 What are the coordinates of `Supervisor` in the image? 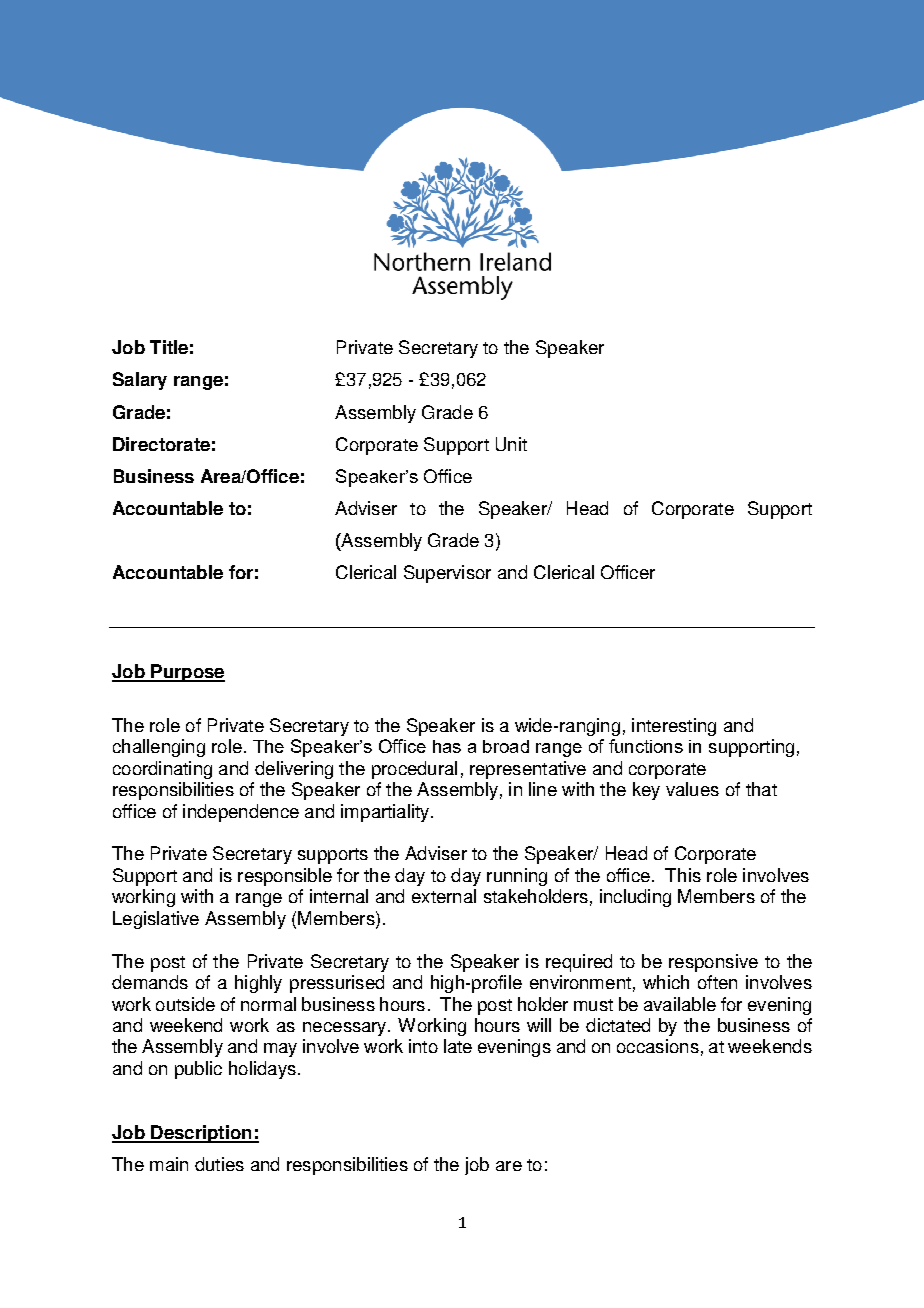 It's located at (447, 574).
